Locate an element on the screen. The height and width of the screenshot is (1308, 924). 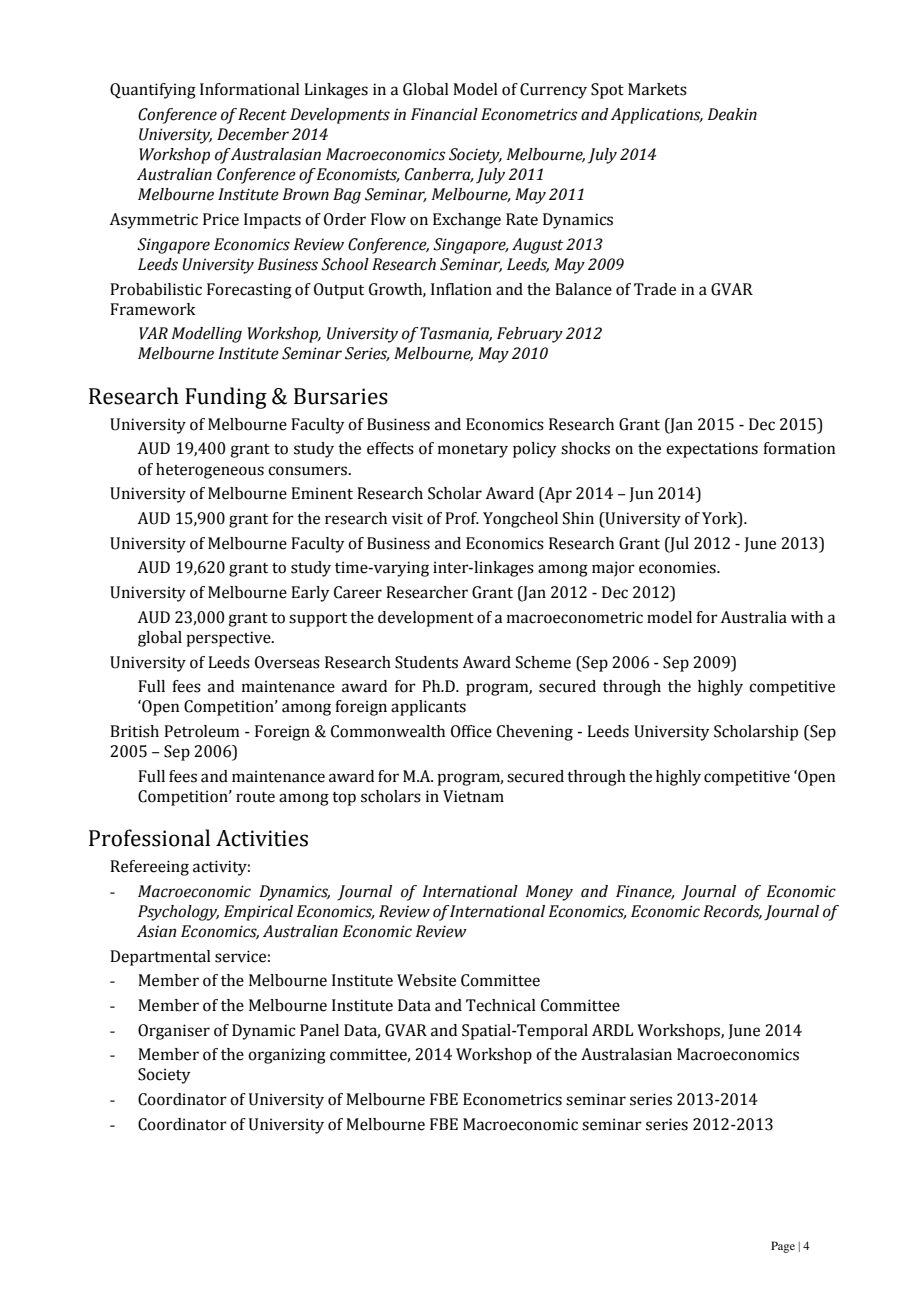
Financial is located at coordinates (444, 114).
